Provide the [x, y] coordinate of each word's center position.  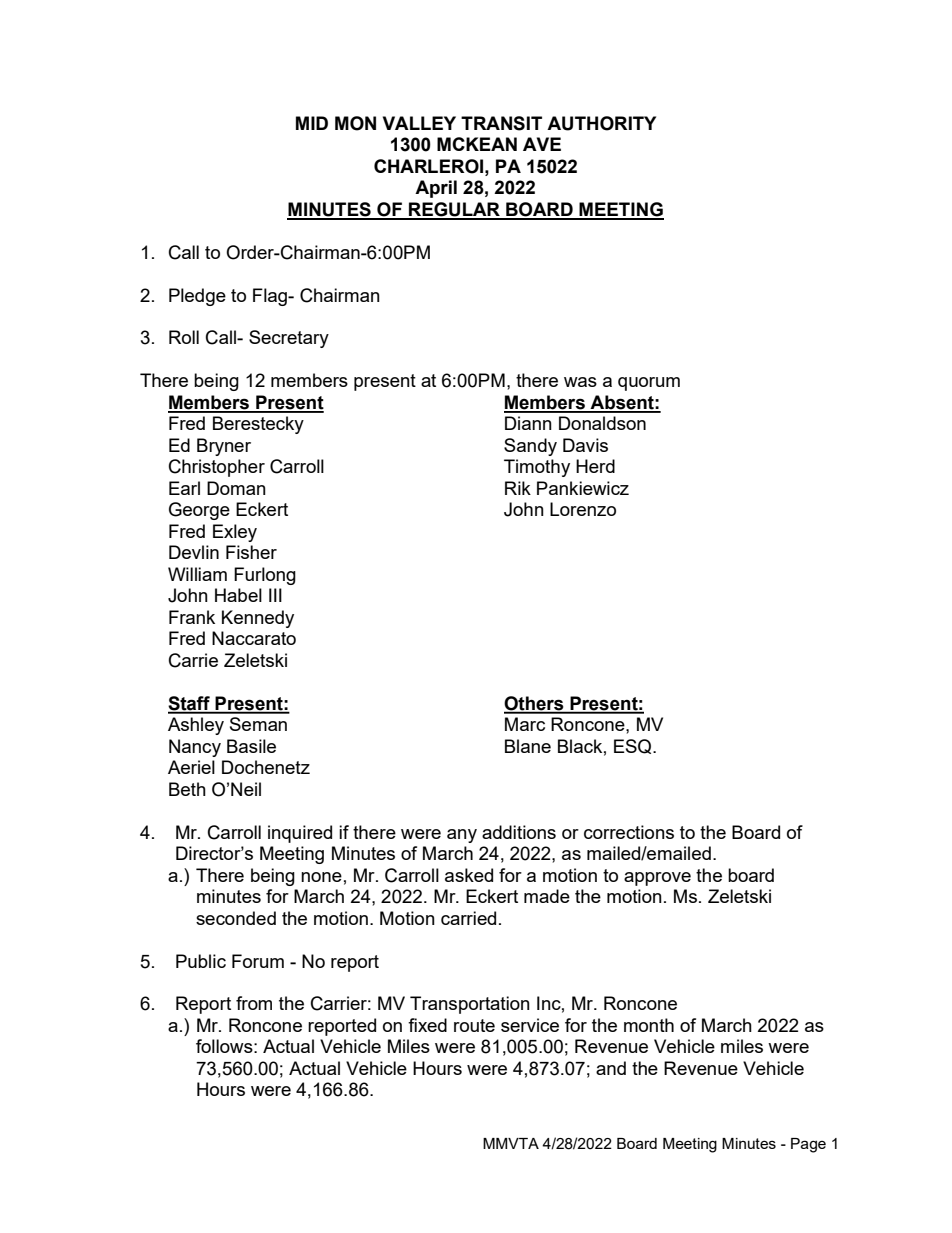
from [254, 1003]
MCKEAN [477, 144]
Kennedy [258, 619]
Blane [528, 746]
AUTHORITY [601, 123]
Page [808, 1145]
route [474, 1025]
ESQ [634, 746]
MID [312, 123]
